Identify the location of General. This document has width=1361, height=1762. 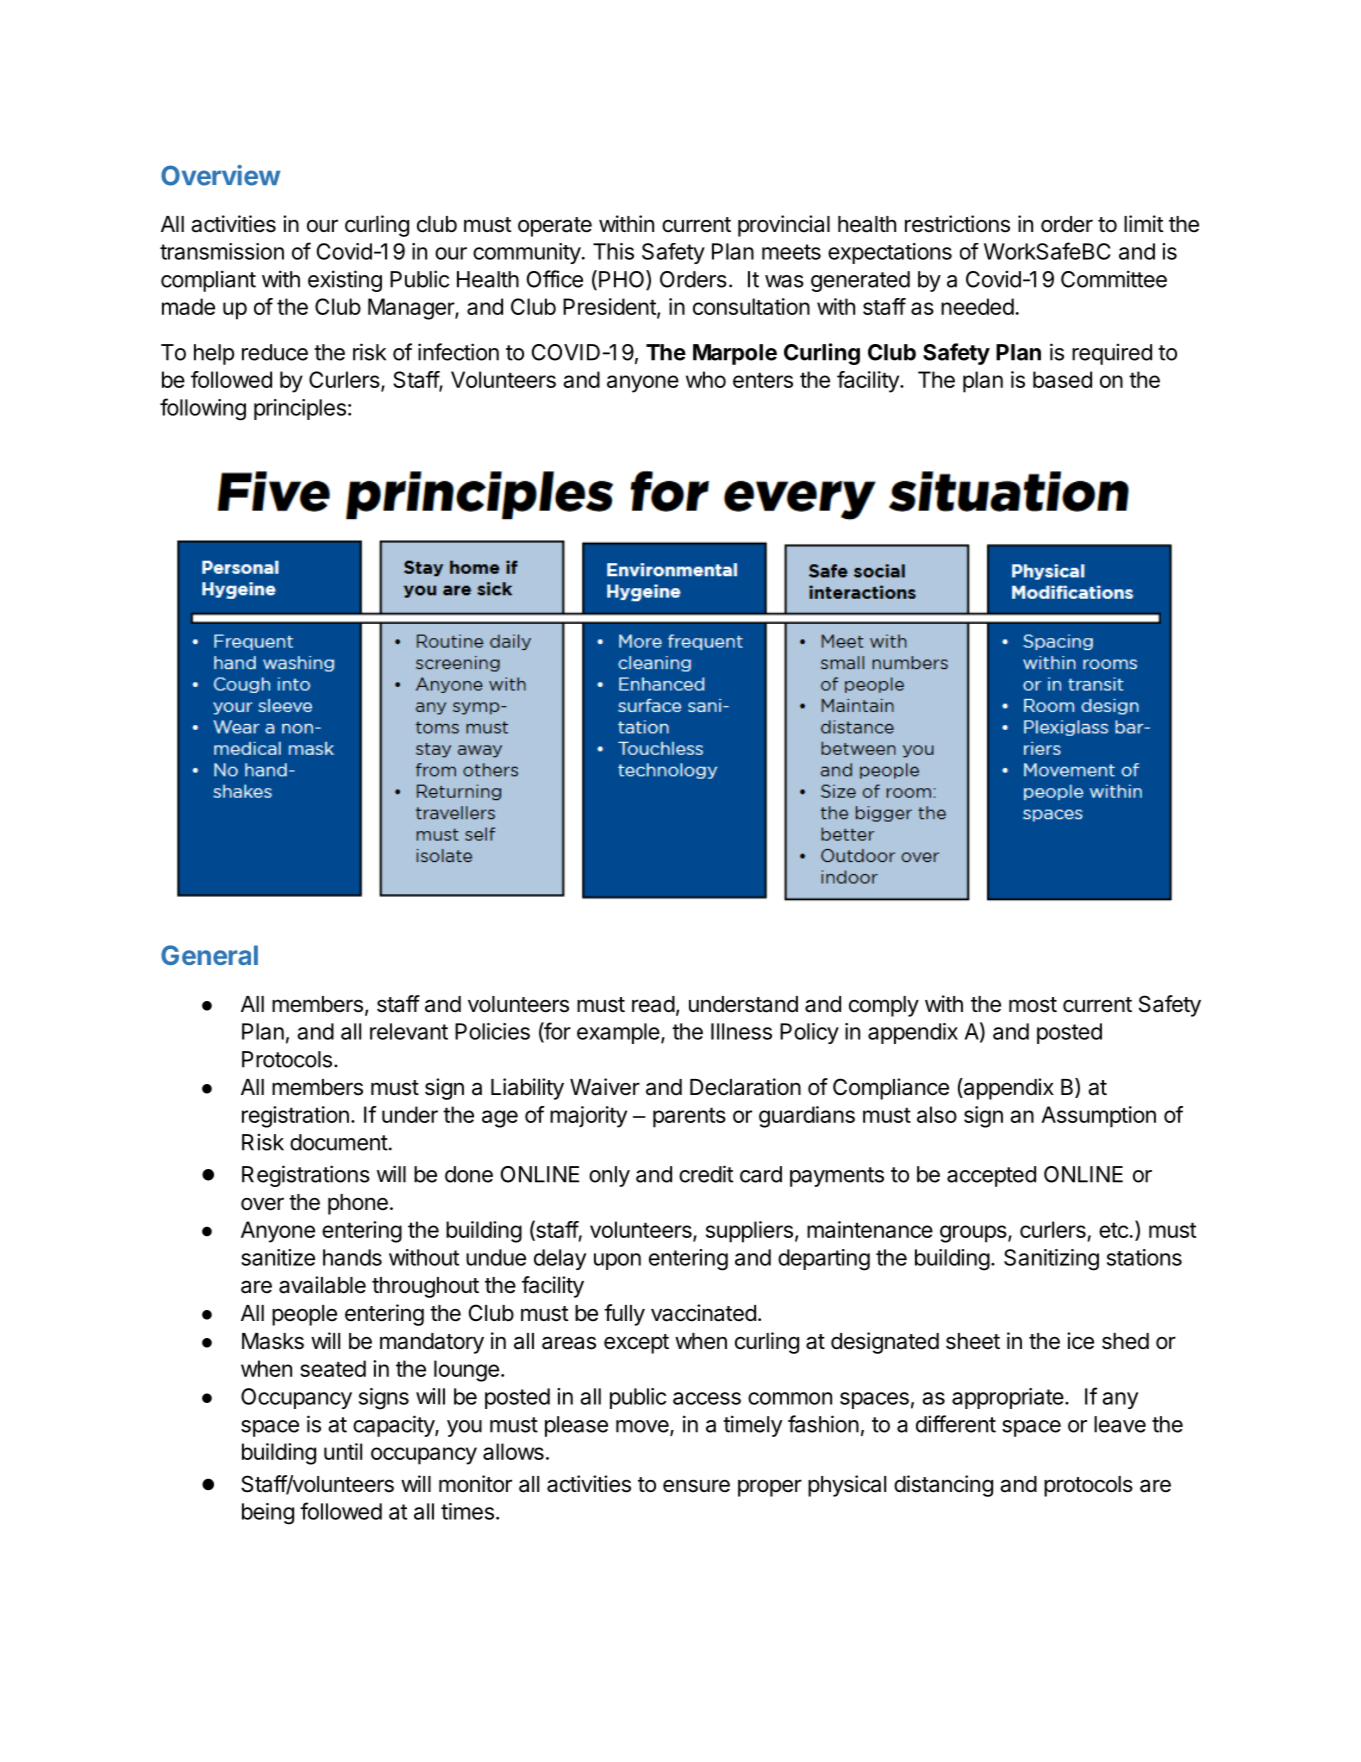
(209, 955).
